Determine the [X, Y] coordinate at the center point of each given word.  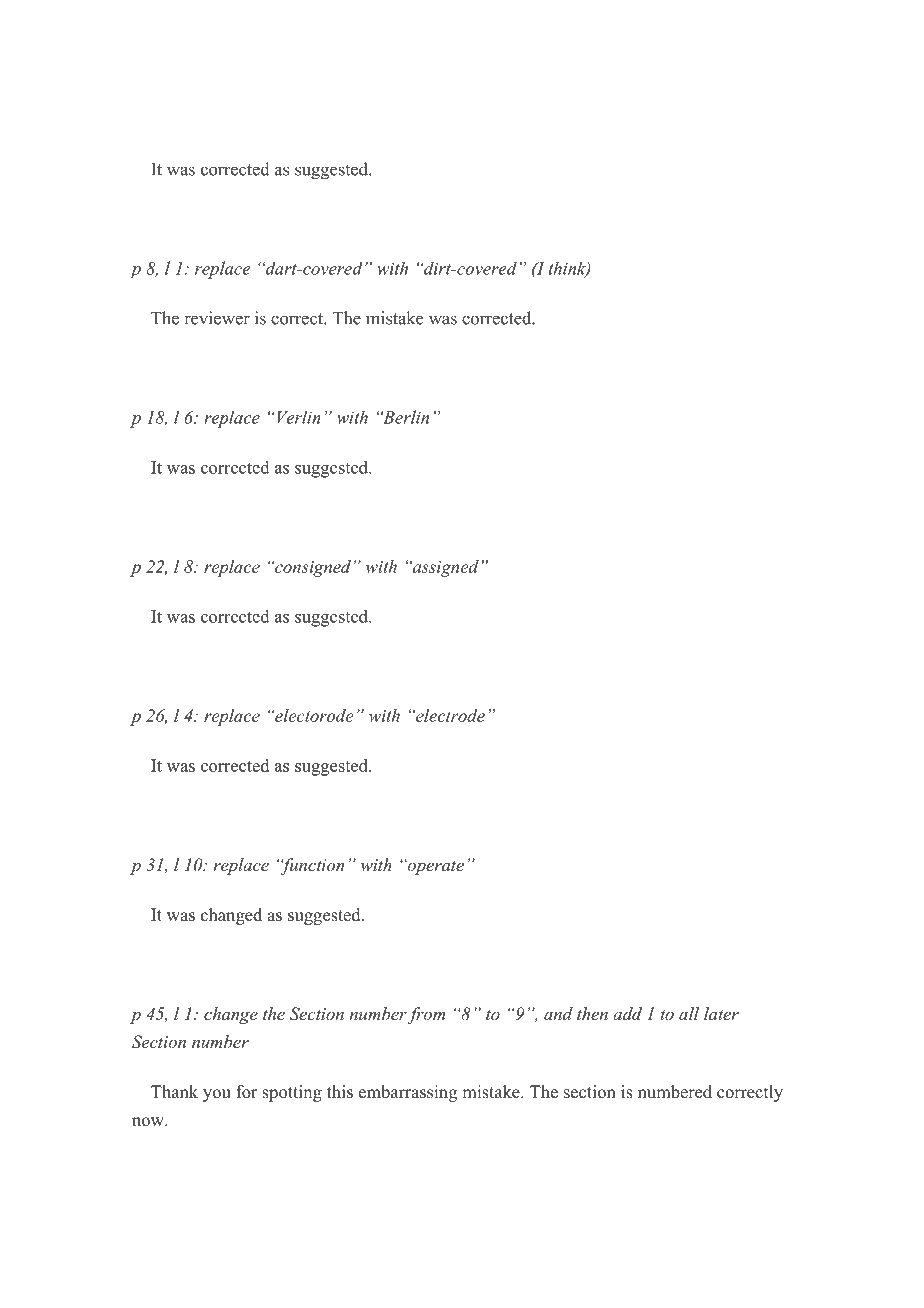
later [721, 1013]
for [247, 1092]
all [689, 1013]
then [592, 1013]
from [426, 1015]
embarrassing [408, 1093]
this [340, 1092]
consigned [312, 568]
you [217, 1095]
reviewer [217, 318]
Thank [174, 1091]
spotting [292, 1093]
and [558, 1013]
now [149, 1122]
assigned [444, 568]
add [627, 1013]
